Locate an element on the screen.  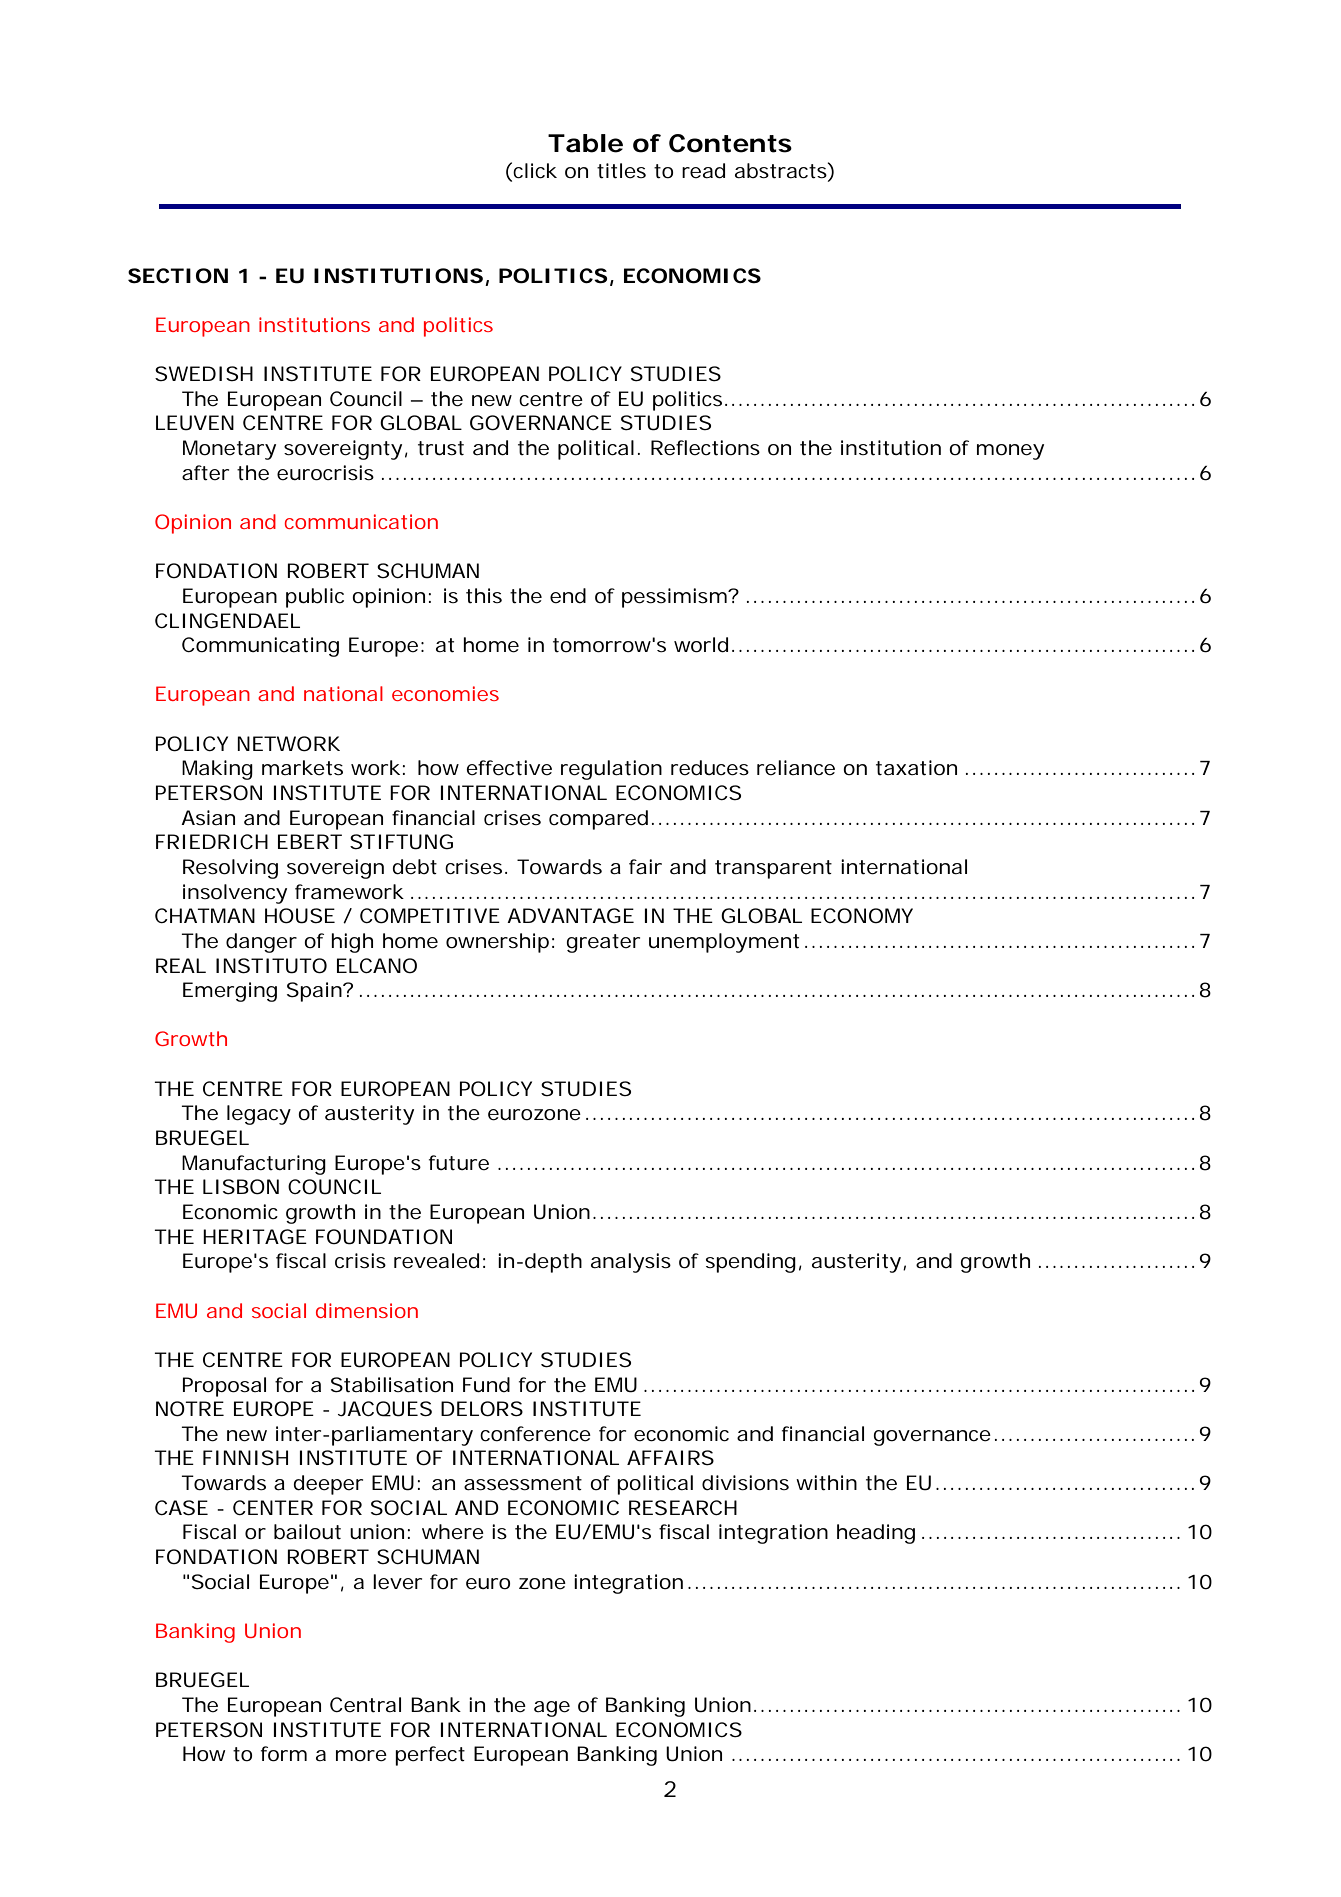
SWEDISH is located at coordinates (204, 374).
